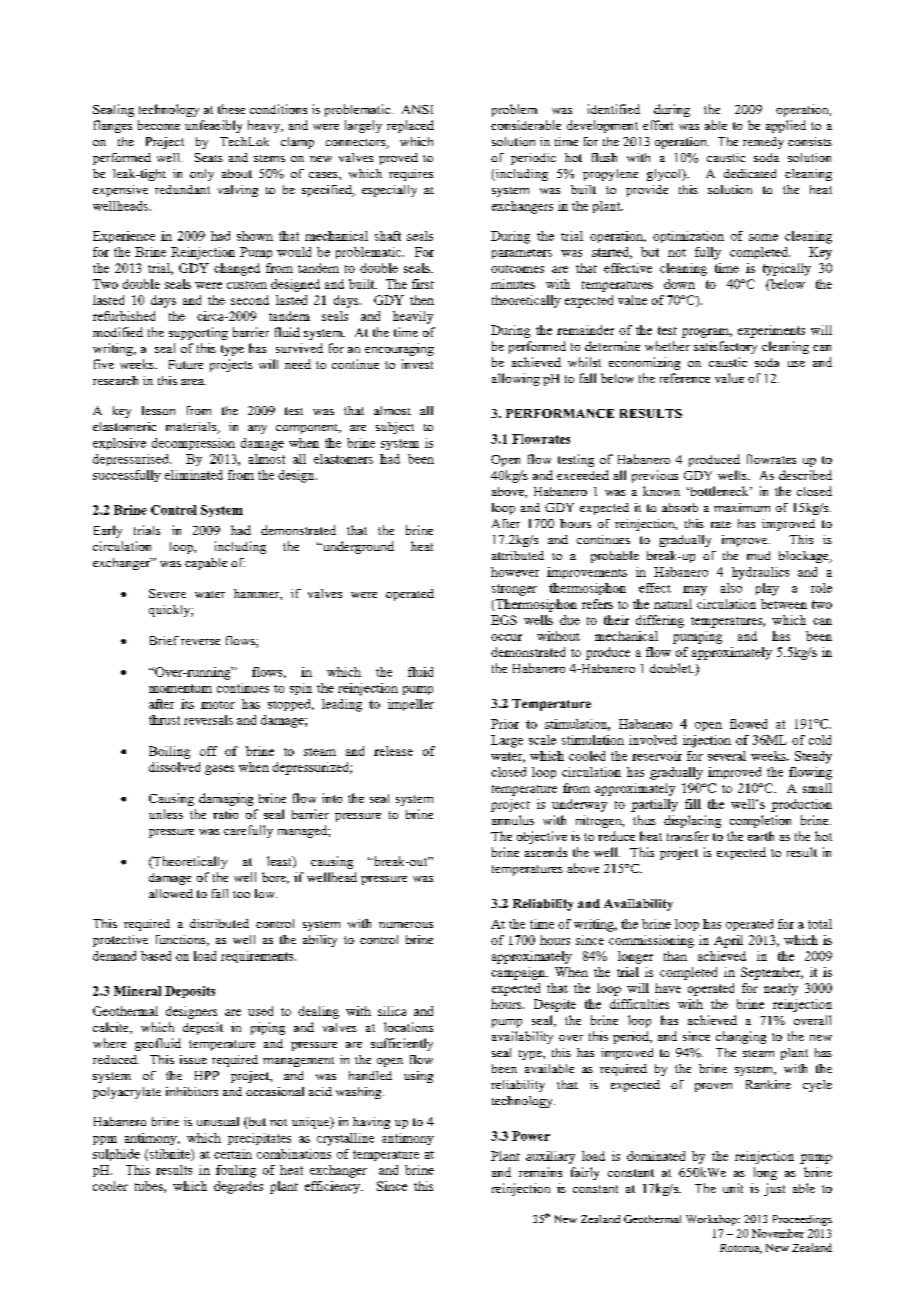 The width and height of the screenshot is (924, 1308). What do you see at coordinates (660, 621) in the screenshot?
I see `differing` at bounding box center [660, 621].
